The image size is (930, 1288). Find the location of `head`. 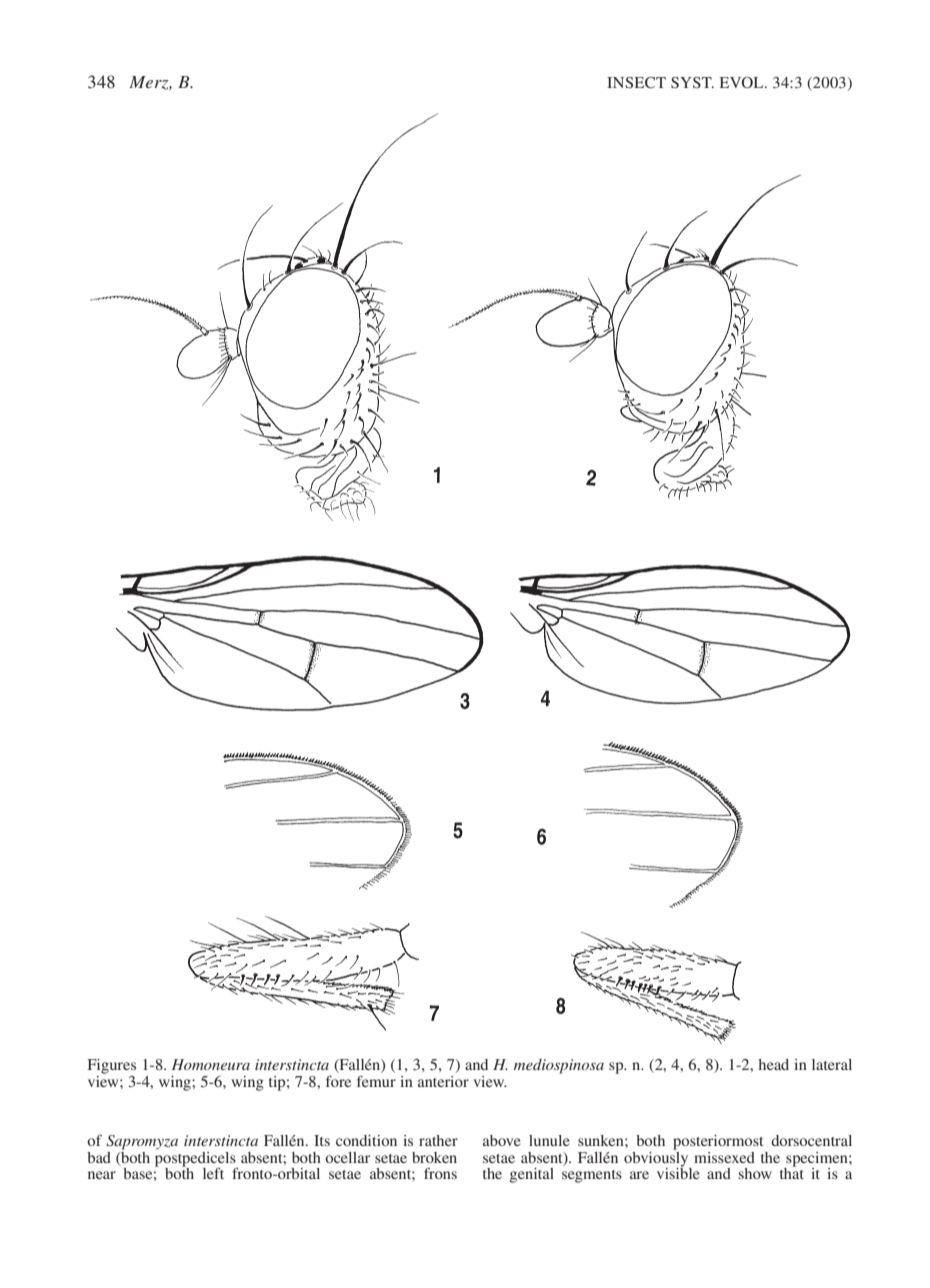

head is located at coordinates (773, 1064).
